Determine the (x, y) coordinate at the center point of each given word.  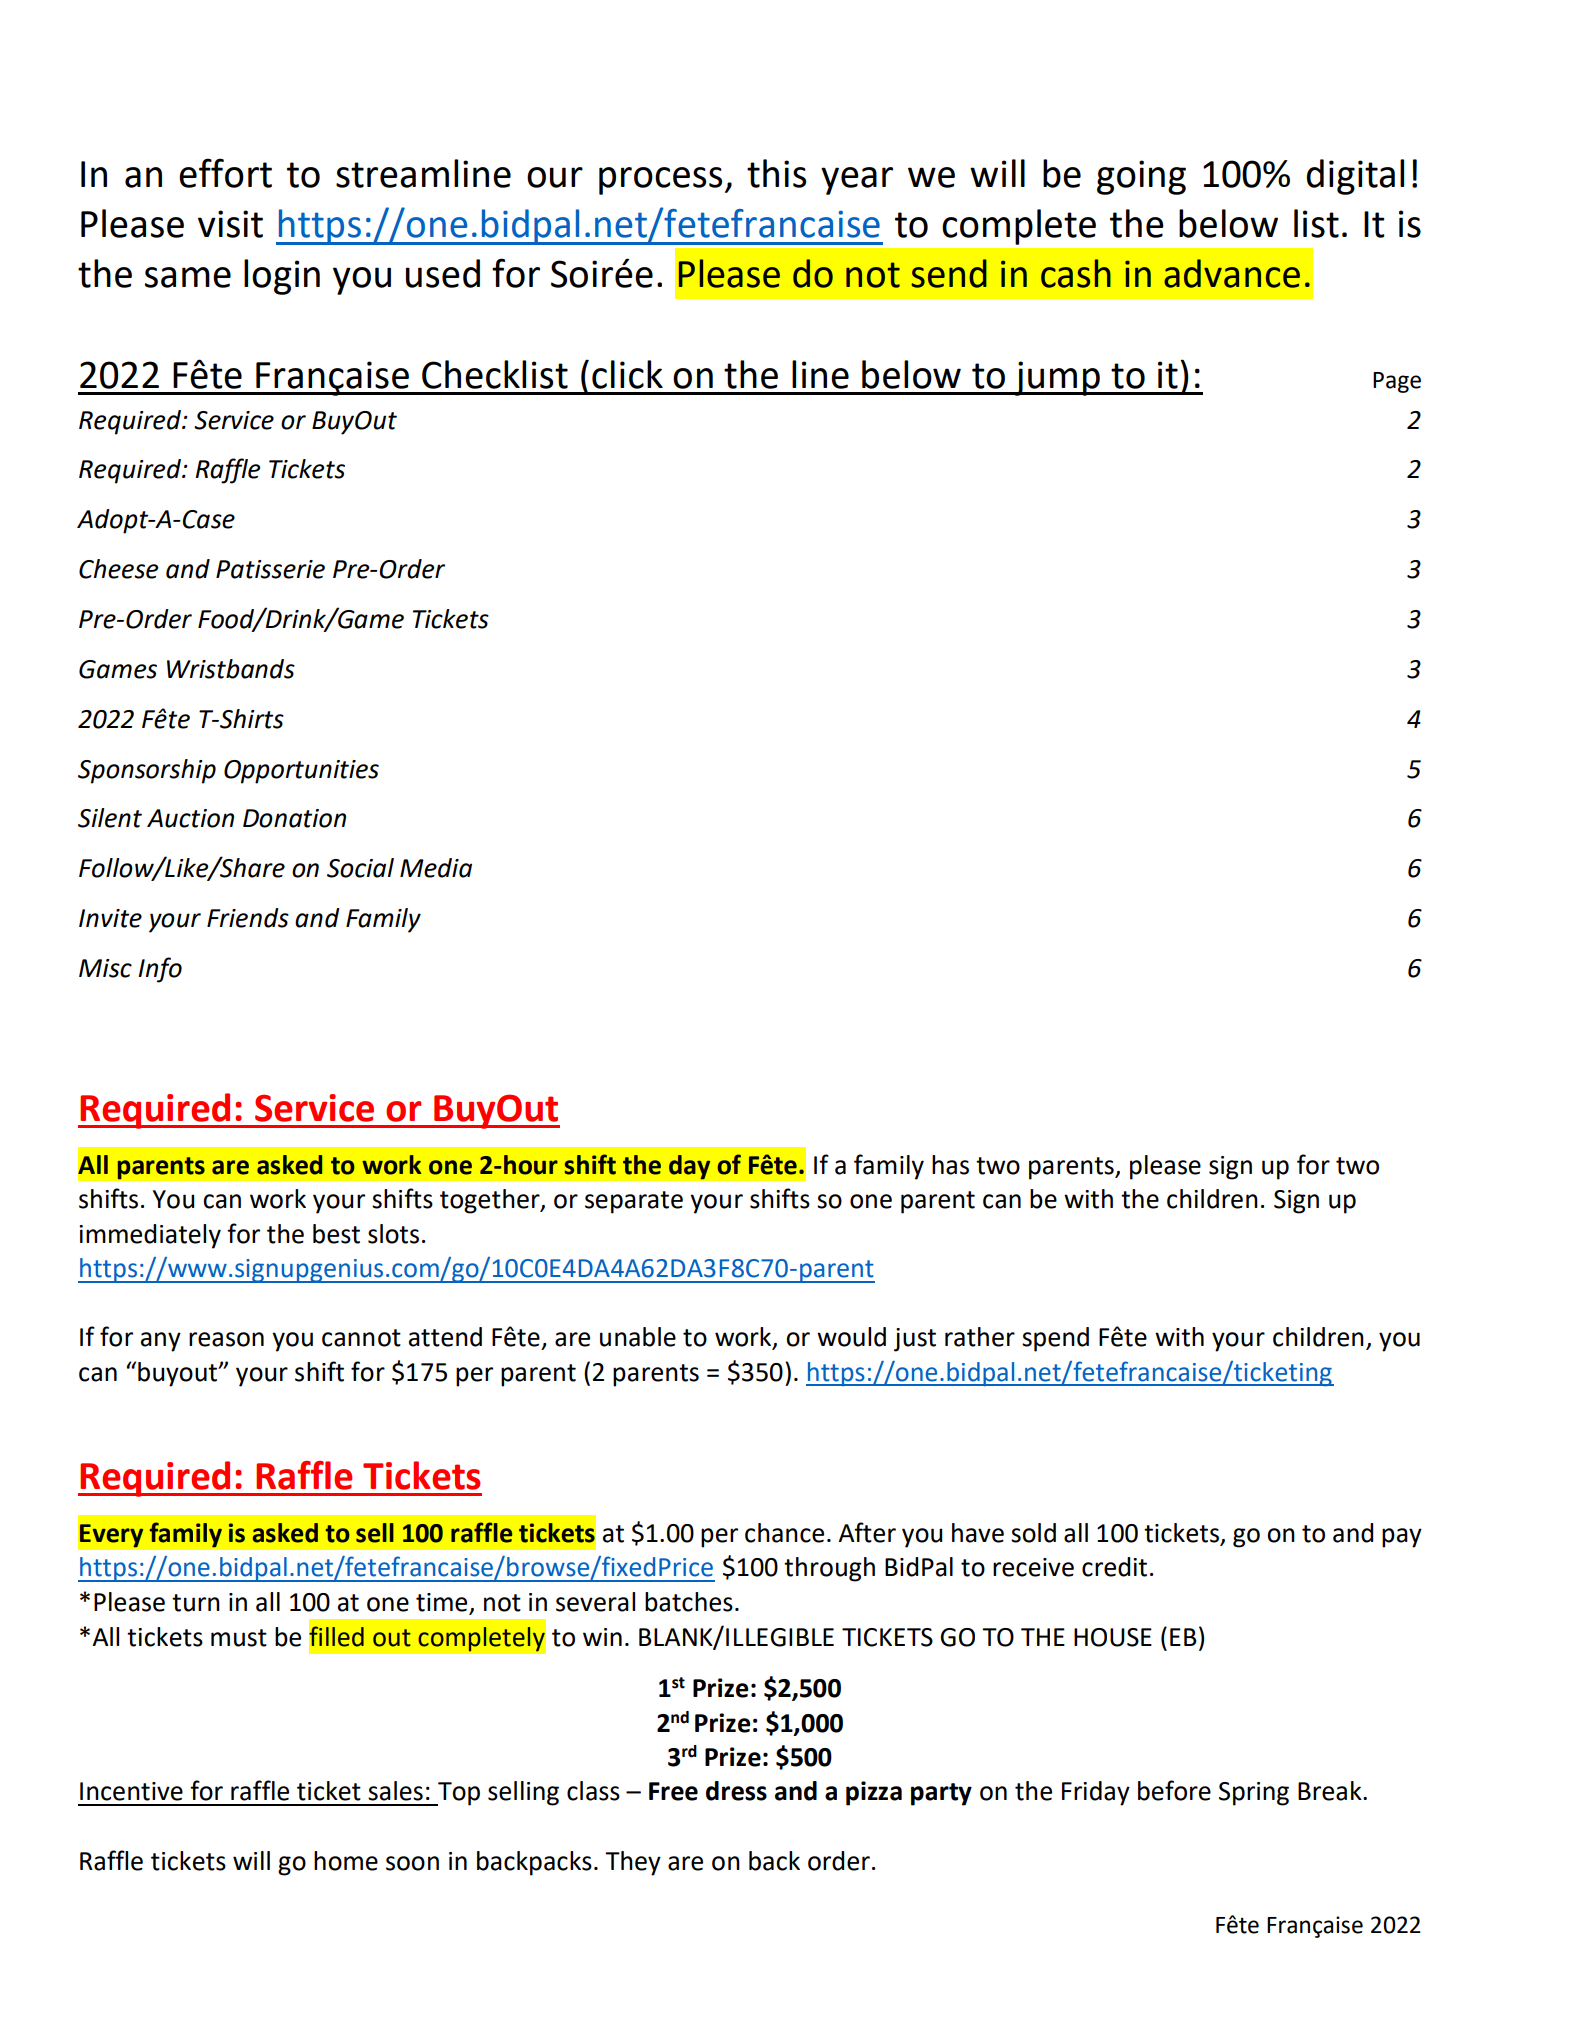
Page (1397, 382)
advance (1232, 273)
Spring (1254, 1794)
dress (736, 1791)
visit (230, 224)
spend (1055, 1339)
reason (226, 1339)
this (776, 173)
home (346, 1861)
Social (360, 868)
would (851, 1337)
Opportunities (301, 772)
